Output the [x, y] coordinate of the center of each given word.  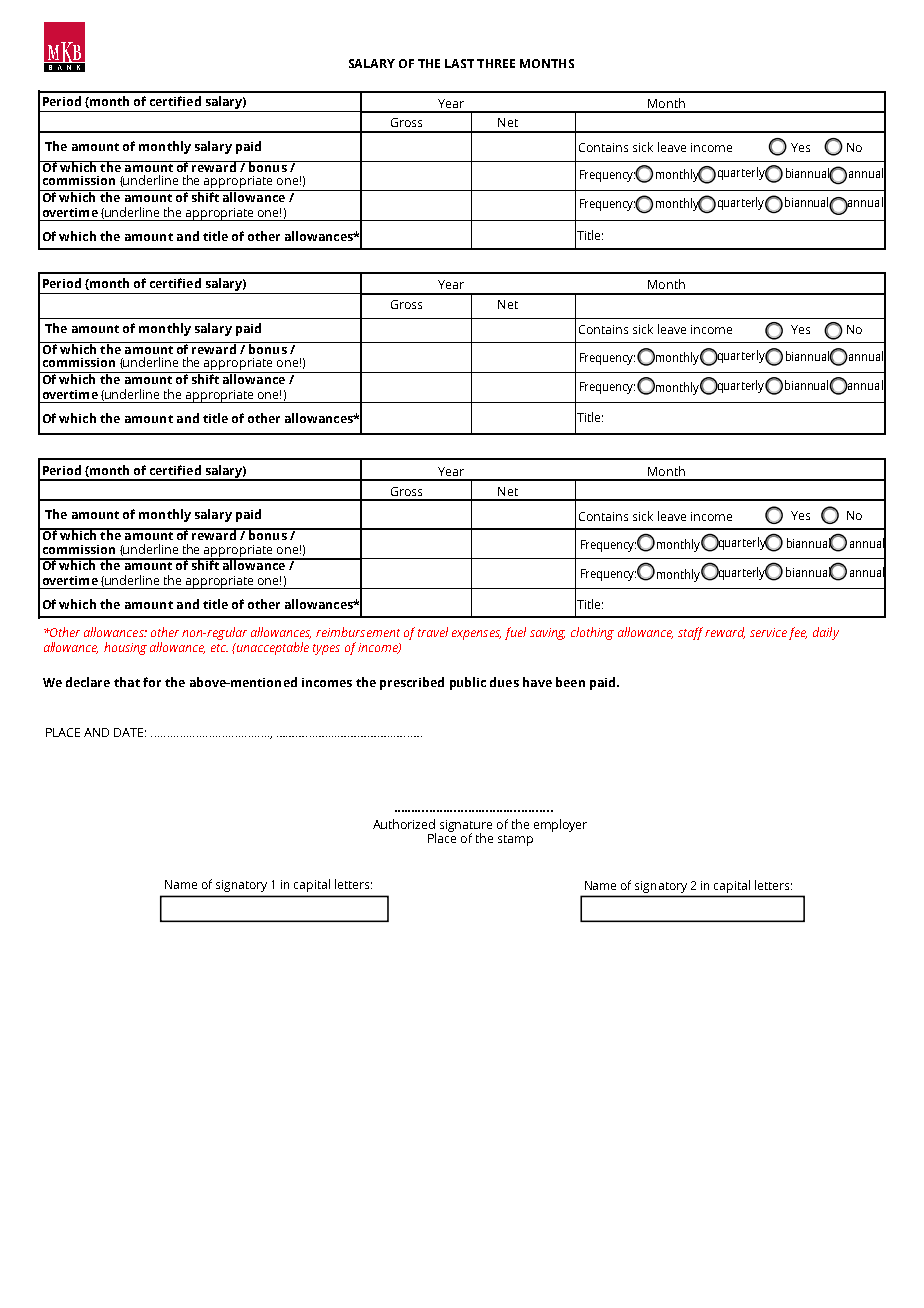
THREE [496, 63]
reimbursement [358, 632]
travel [433, 632]
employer [560, 825]
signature [466, 827]
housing [125, 648]
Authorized [404, 824]
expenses [476, 635]
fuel [515, 633]
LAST [459, 63]
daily [826, 633]
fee [798, 633]
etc [219, 648]
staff [690, 633]
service [768, 632]
